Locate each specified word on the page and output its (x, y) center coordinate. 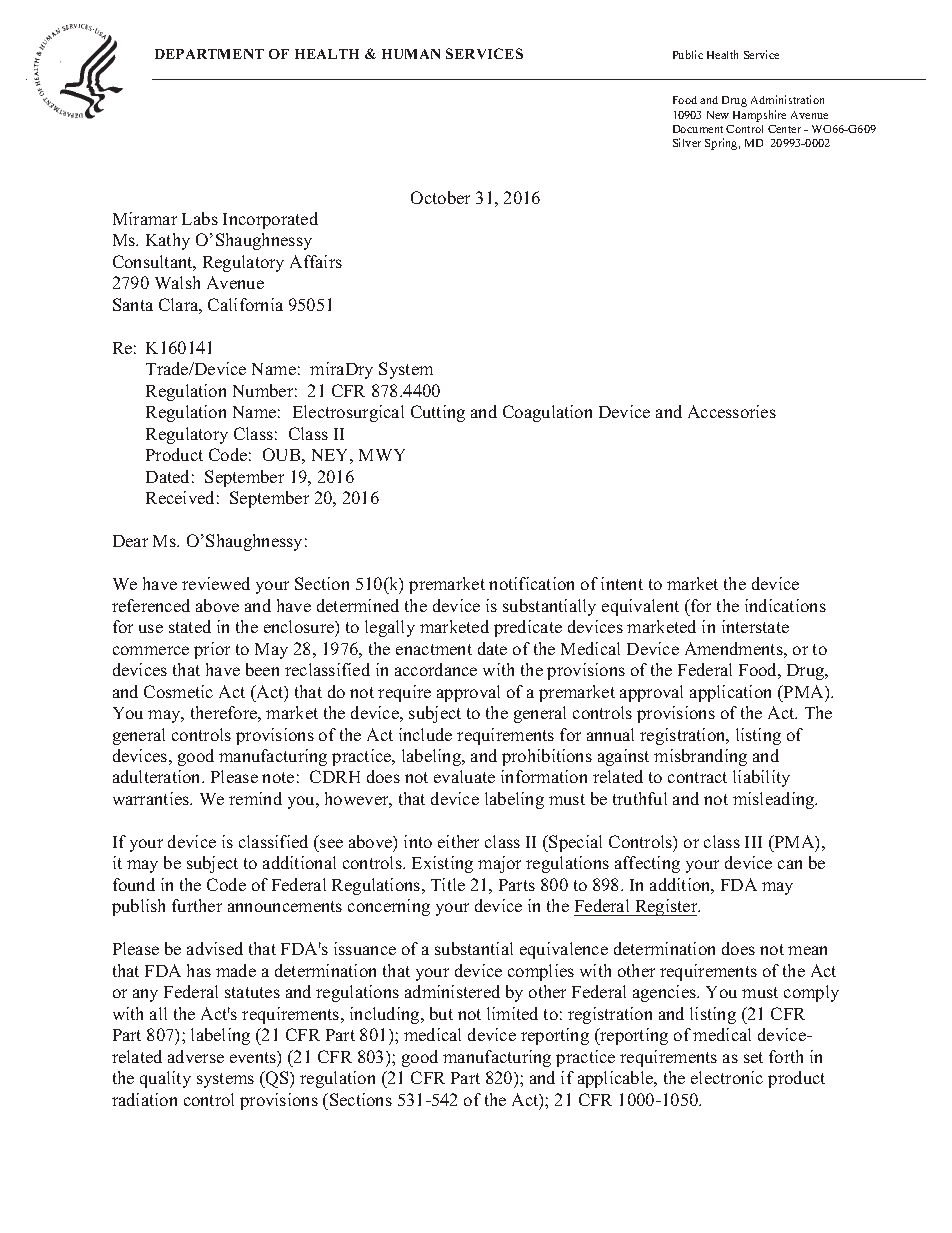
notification (531, 583)
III (753, 842)
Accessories (732, 411)
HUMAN (411, 54)
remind (255, 798)
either (458, 841)
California (245, 304)
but (441, 1013)
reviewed (216, 583)
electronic (727, 1077)
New (718, 115)
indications (785, 605)
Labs (200, 218)
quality (165, 1079)
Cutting (438, 413)
